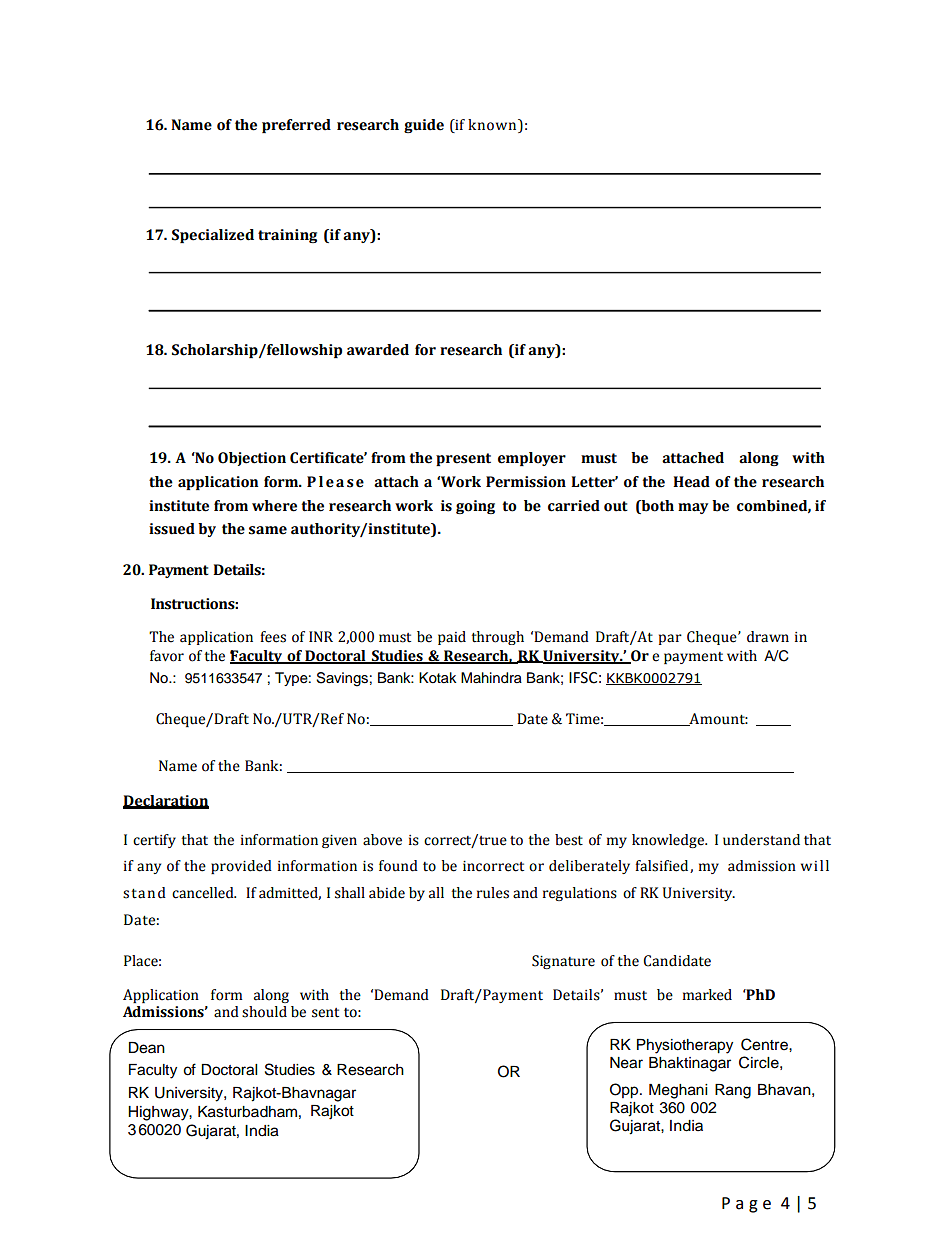  Describe the element at coordinates (563, 962) in the image. I see `Signature` at that location.
